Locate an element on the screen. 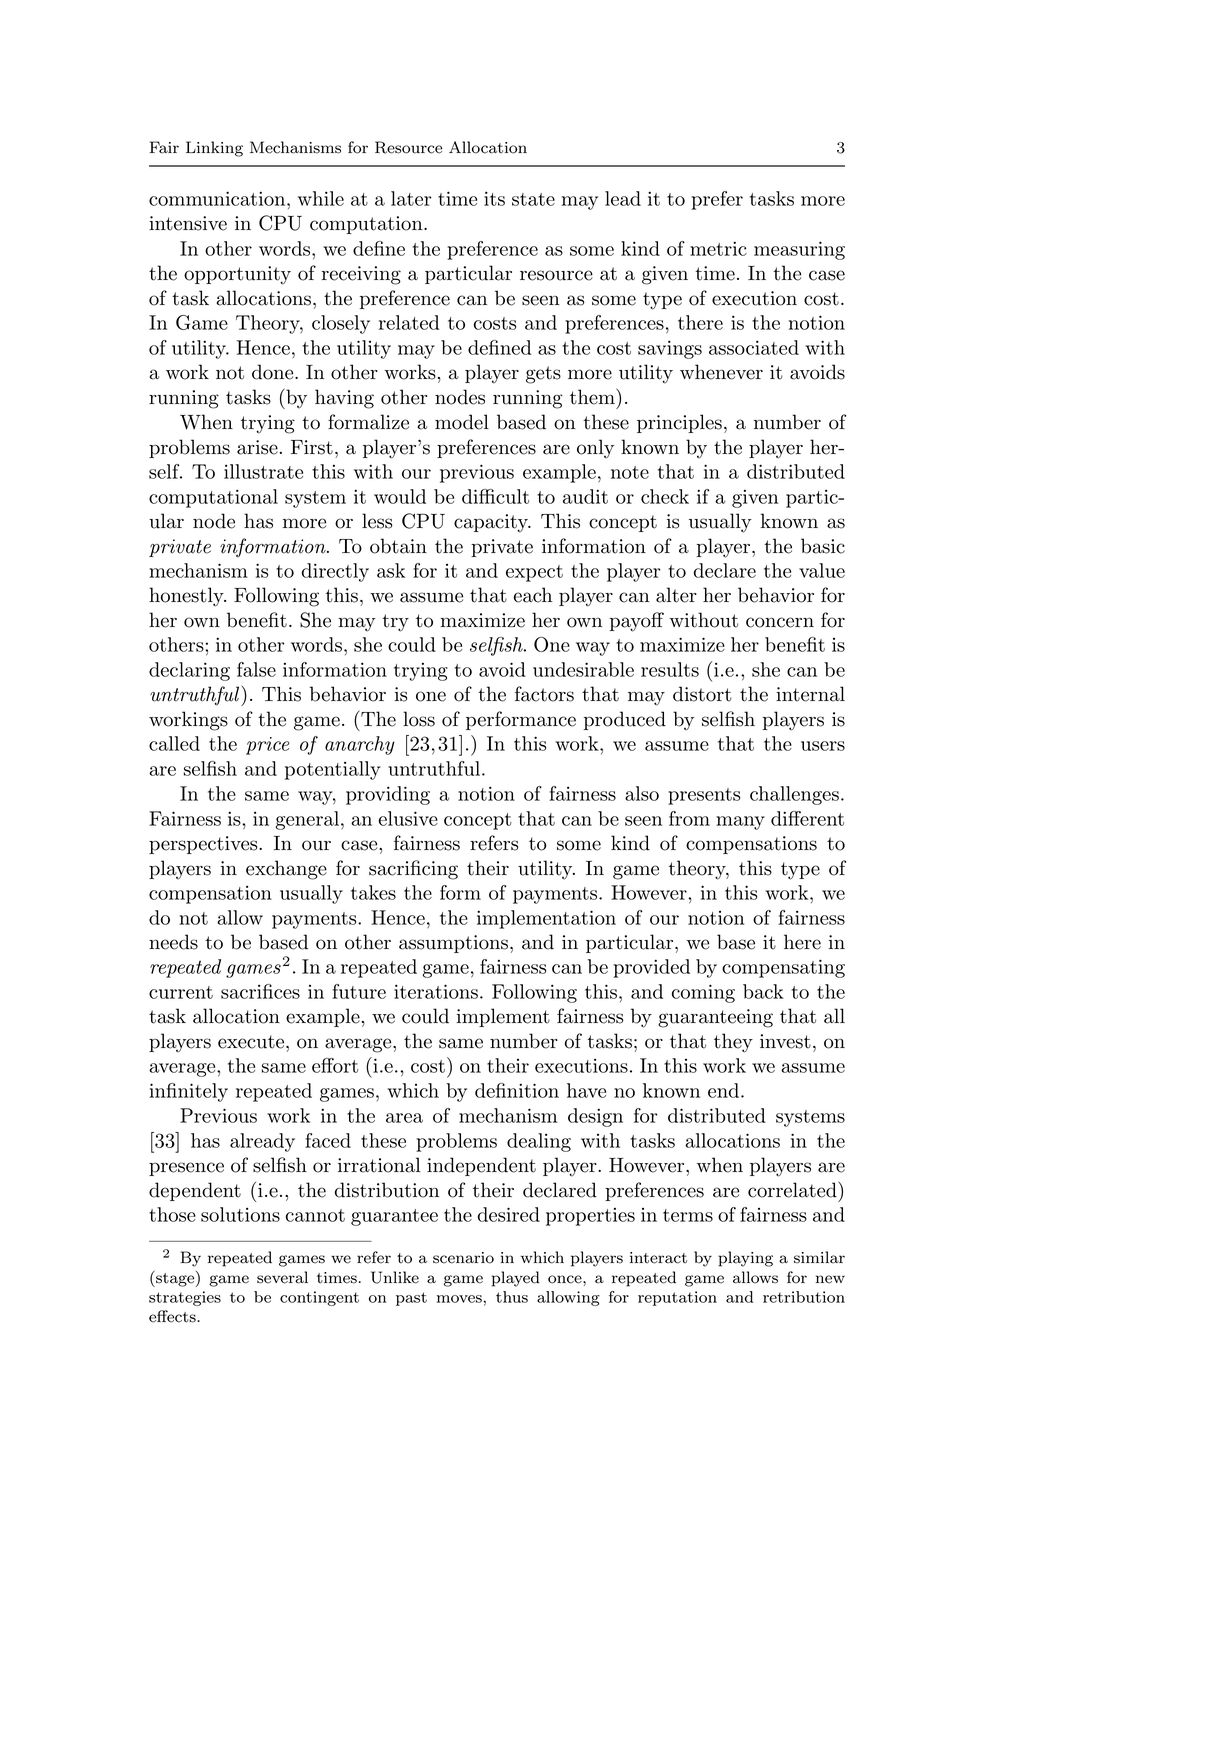 The width and height of the screenshot is (1231, 1741). distort is located at coordinates (702, 694).
